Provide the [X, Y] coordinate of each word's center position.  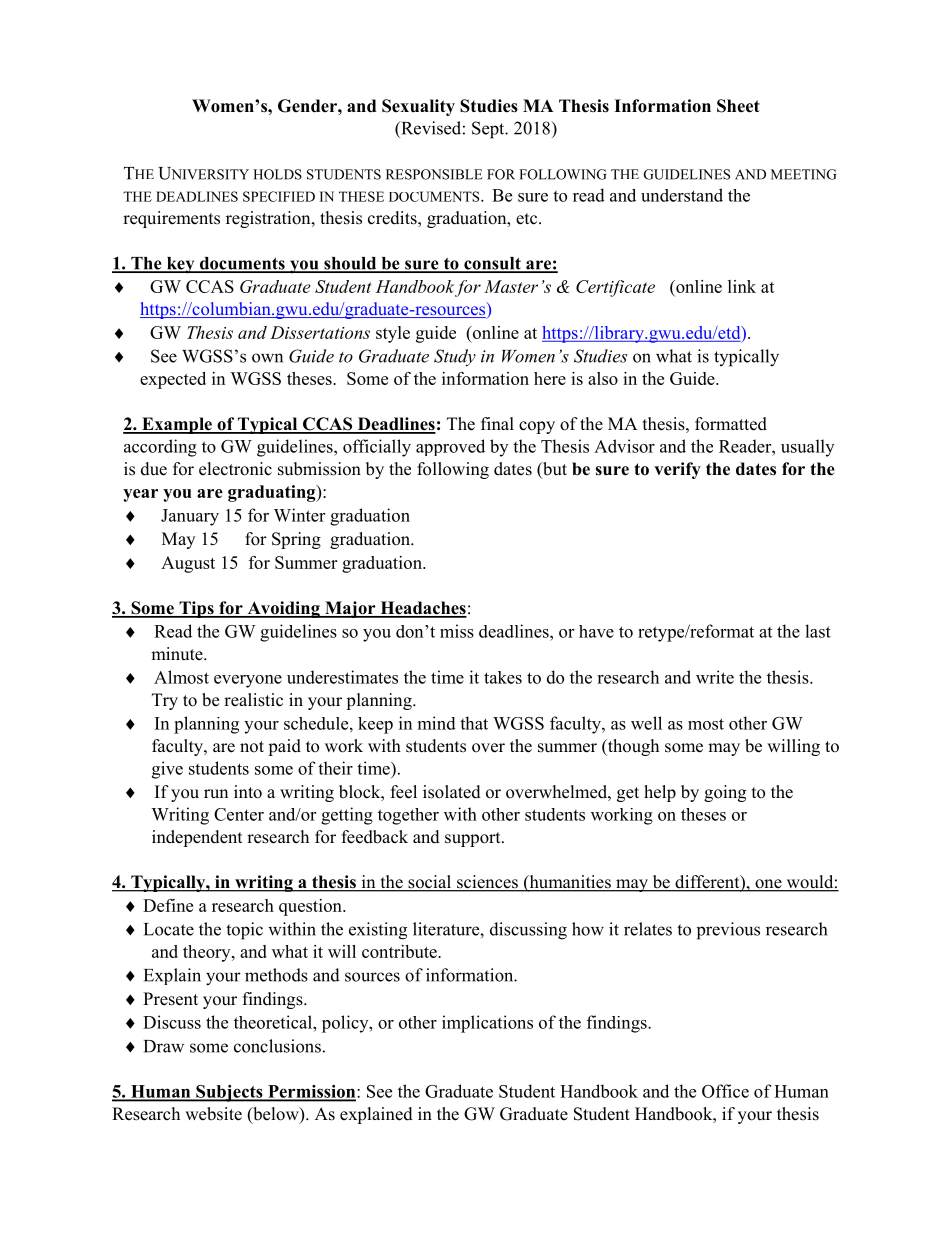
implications [487, 1024]
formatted [731, 424]
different [707, 883]
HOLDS [277, 174]
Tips [196, 609]
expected [173, 380]
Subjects [229, 1093]
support [474, 839]
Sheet [738, 106]
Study [455, 358]
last [818, 631]
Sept [489, 130]
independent [197, 838]
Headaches [422, 609]
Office [725, 1091]
